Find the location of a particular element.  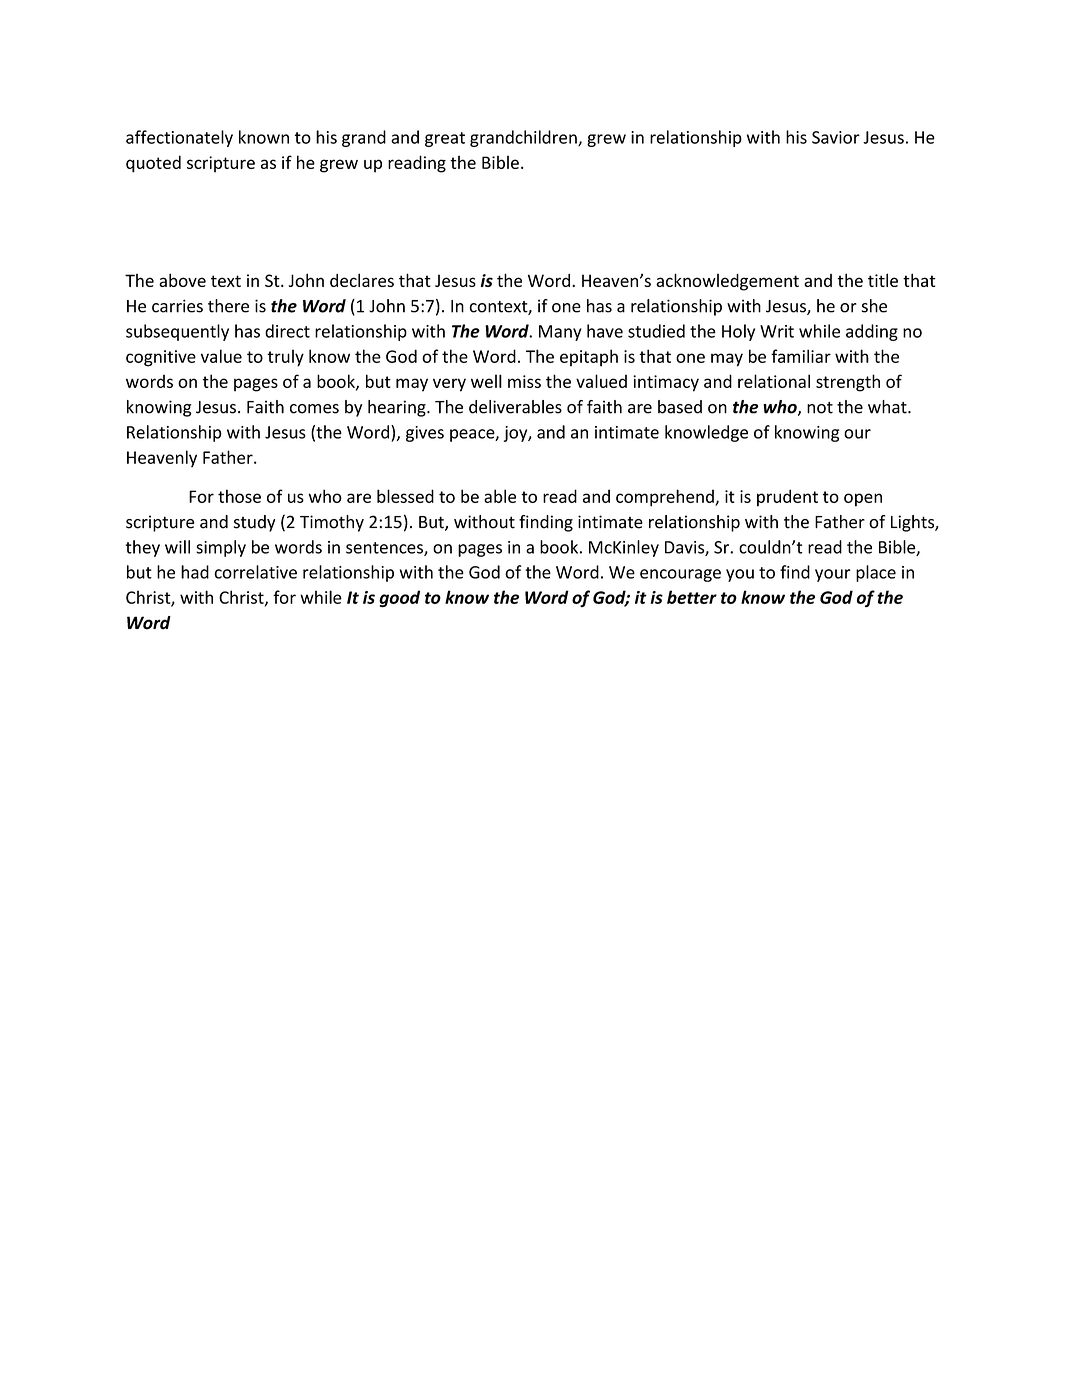

Many is located at coordinates (560, 333).
